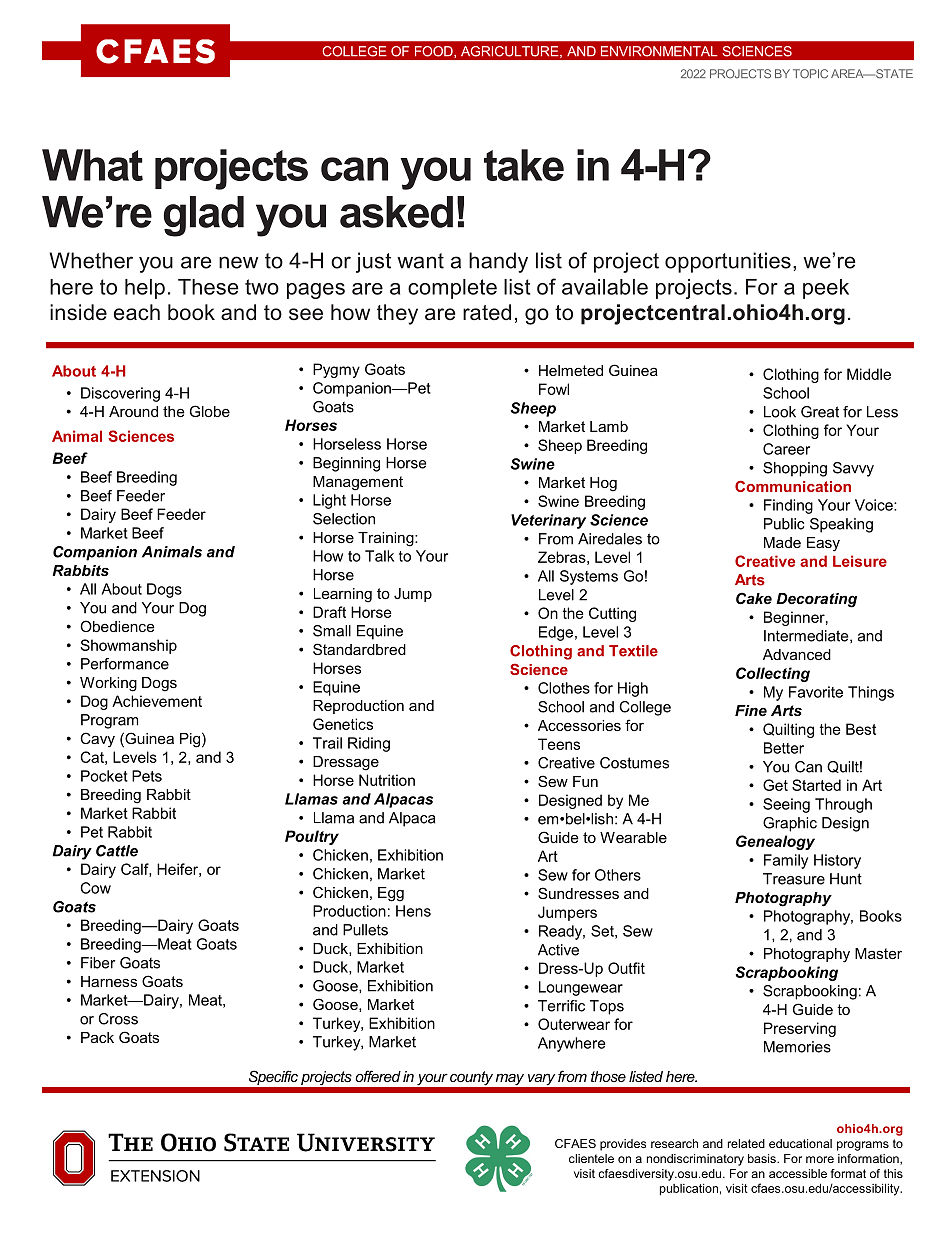  What do you see at coordinates (117, 626) in the screenshot?
I see `Obedience` at bounding box center [117, 626].
